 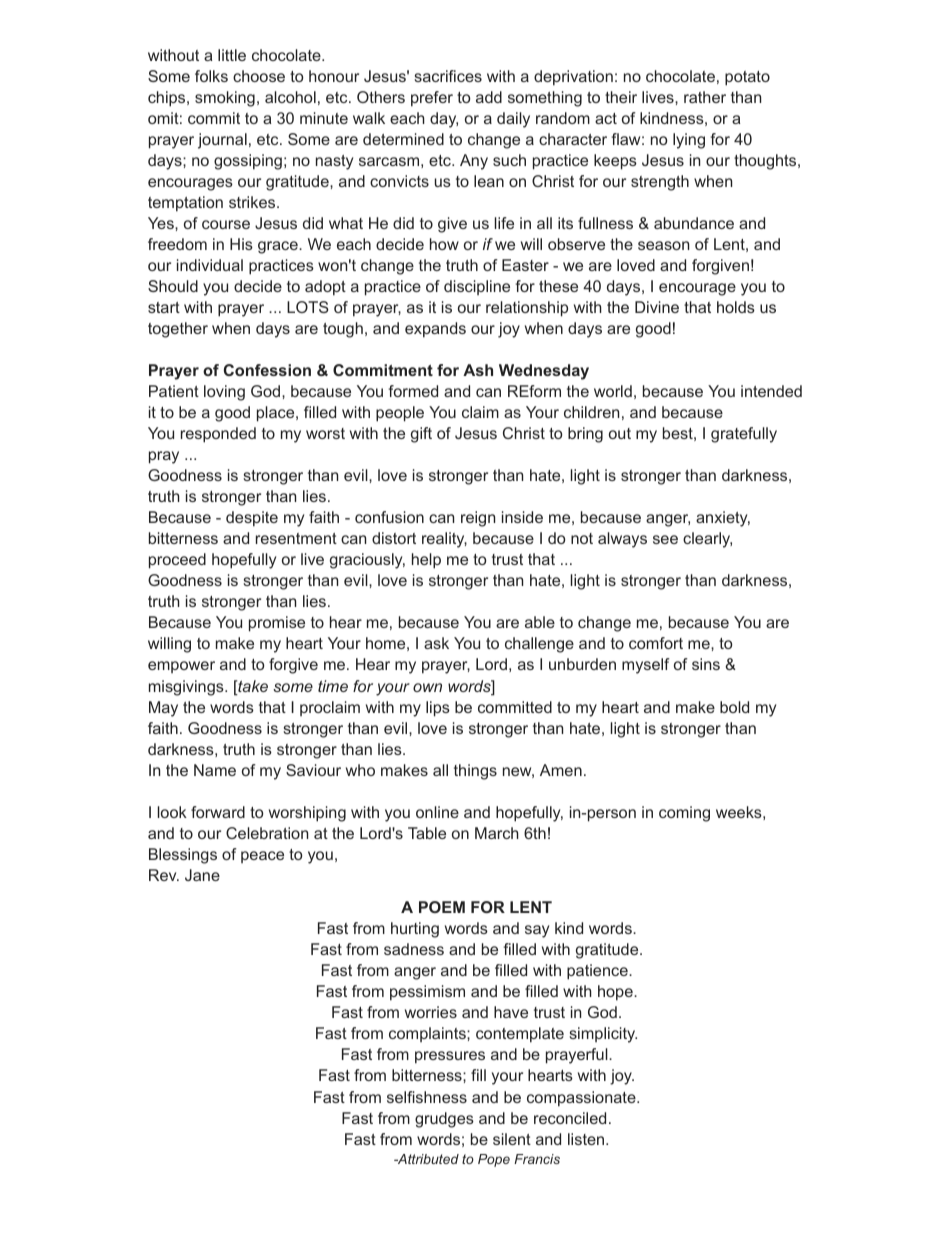 What do you see at coordinates (497, 833) in the screenshot?
I see `March` at bounding box center [497, 833].
